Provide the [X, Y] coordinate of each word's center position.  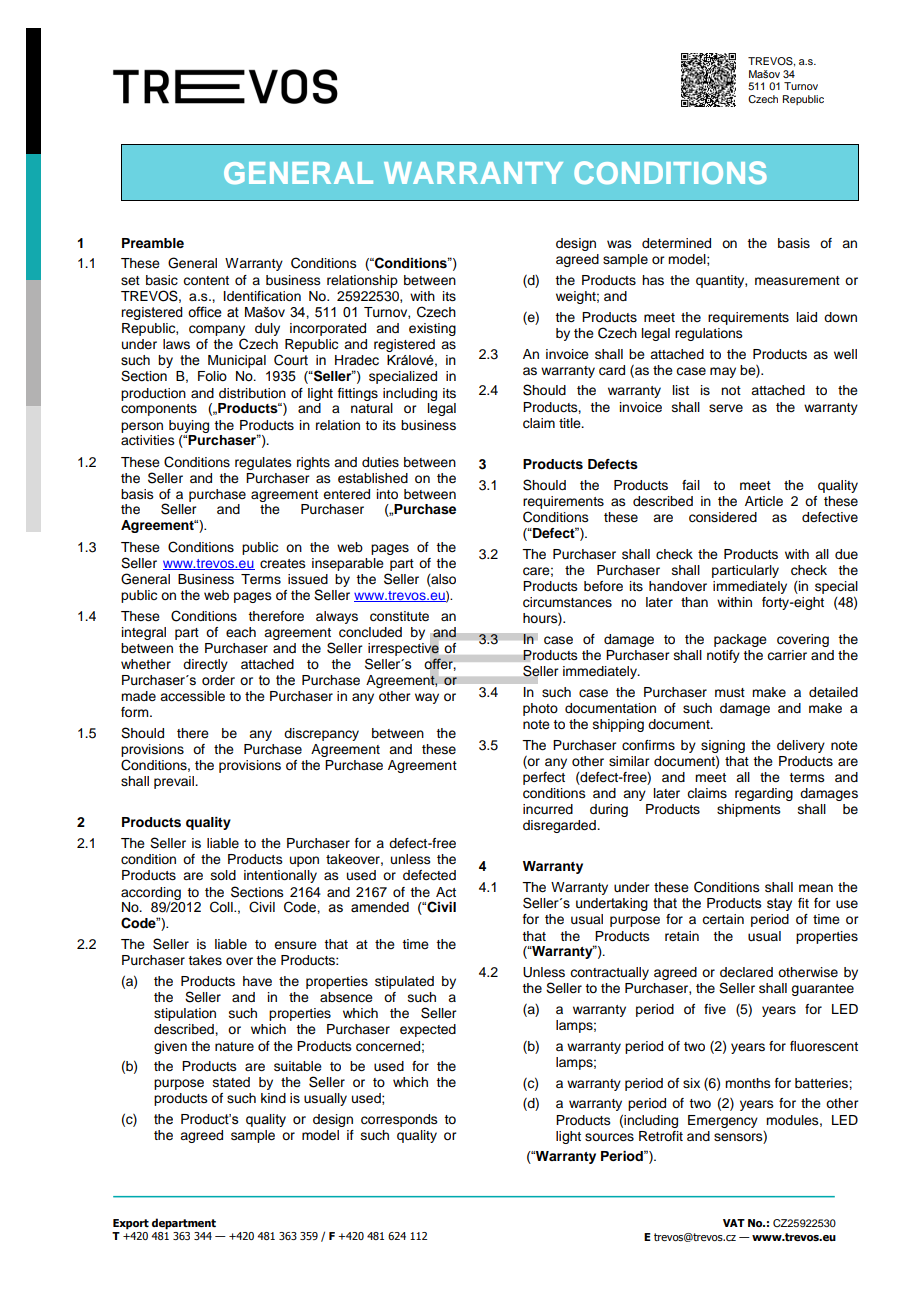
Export [131, 1224]
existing [432, 329]
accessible [192, 696]
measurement [797, 281]
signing [723, 746]
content [206, 280]
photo [540, 709]
